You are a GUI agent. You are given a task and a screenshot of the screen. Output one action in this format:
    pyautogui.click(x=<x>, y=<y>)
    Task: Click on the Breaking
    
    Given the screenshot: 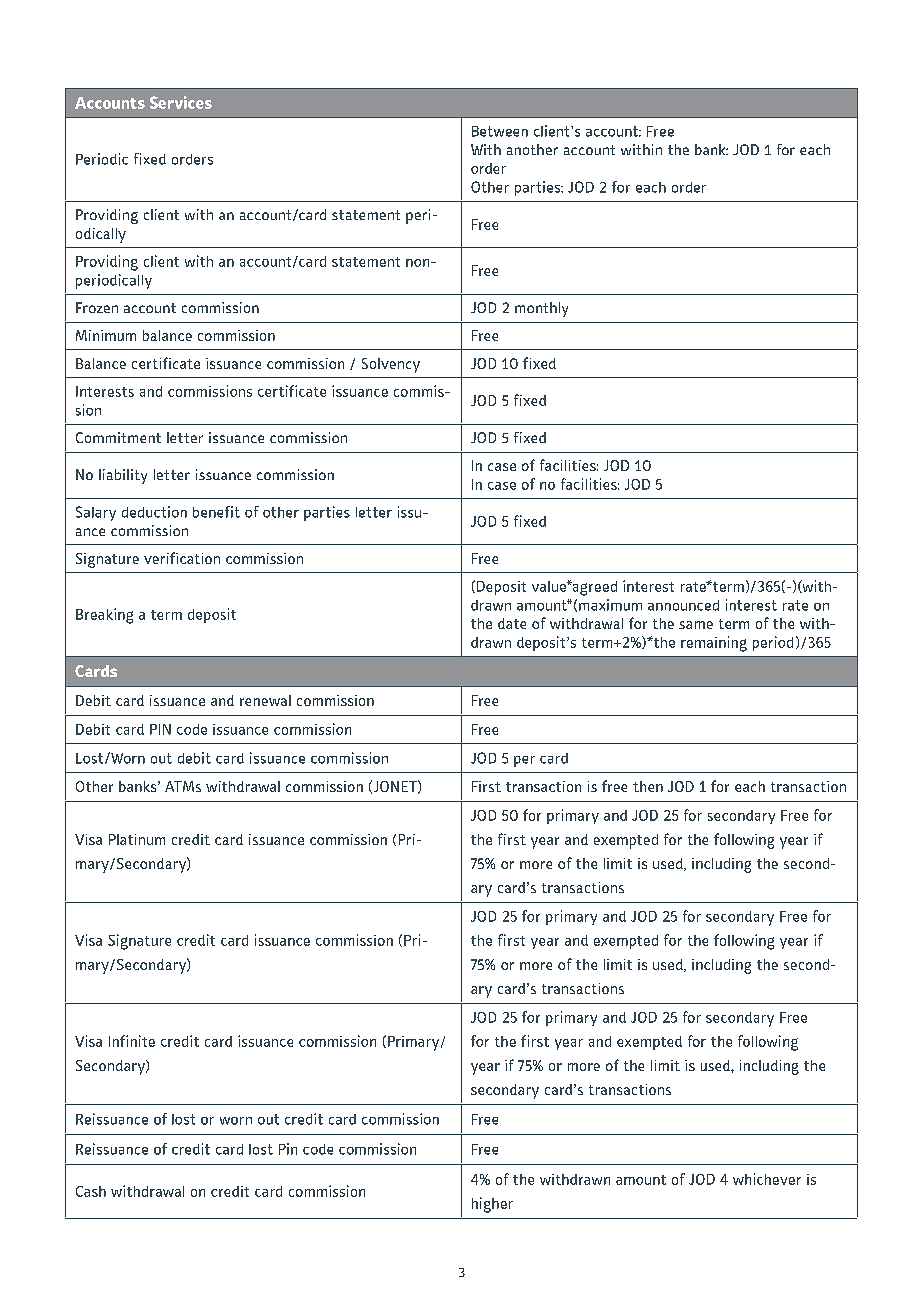 What is the action you would take?
    pyautogui.click(x=104, y=616)
